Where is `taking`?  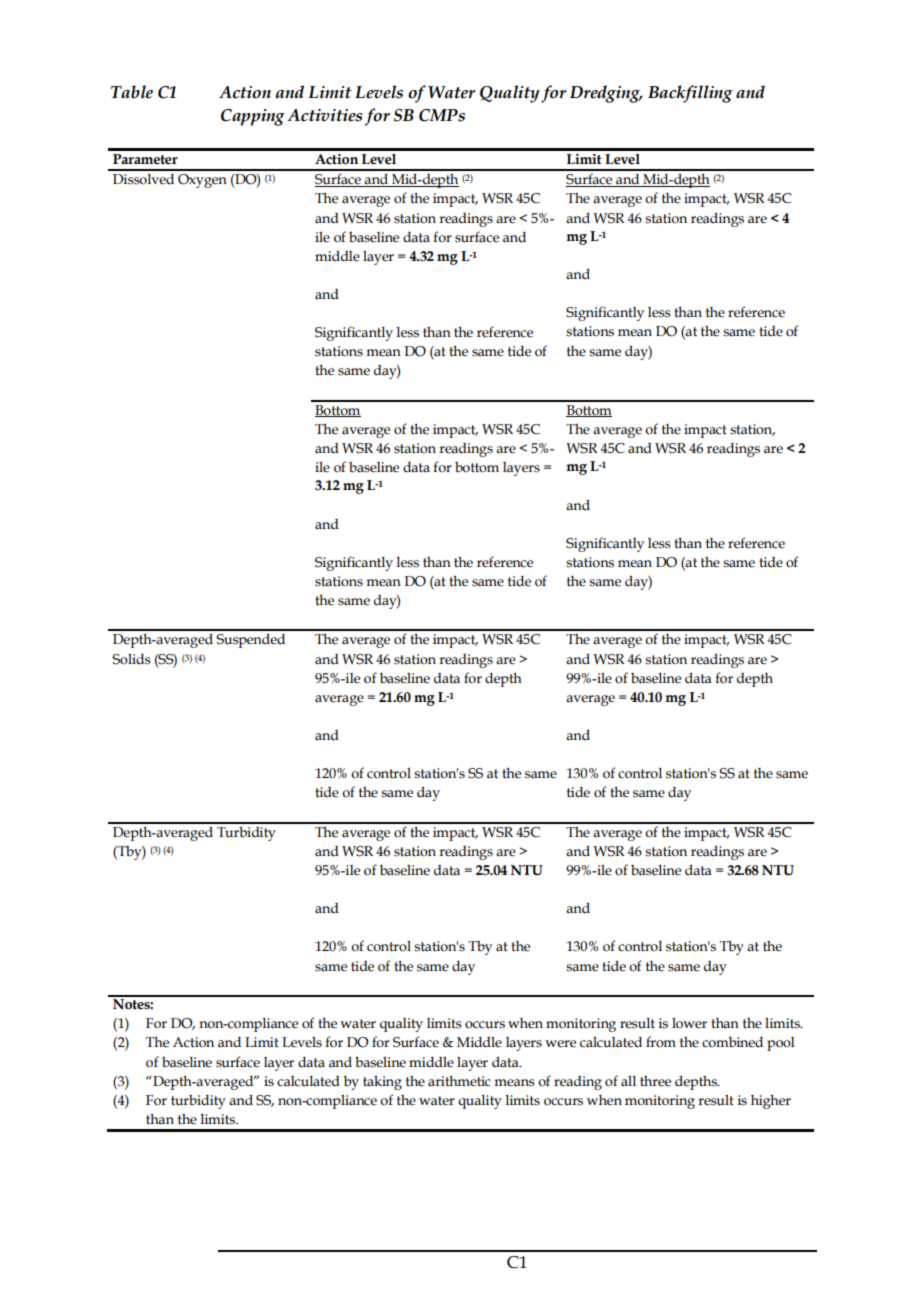
taking is located at coordinates (382, 1082).
